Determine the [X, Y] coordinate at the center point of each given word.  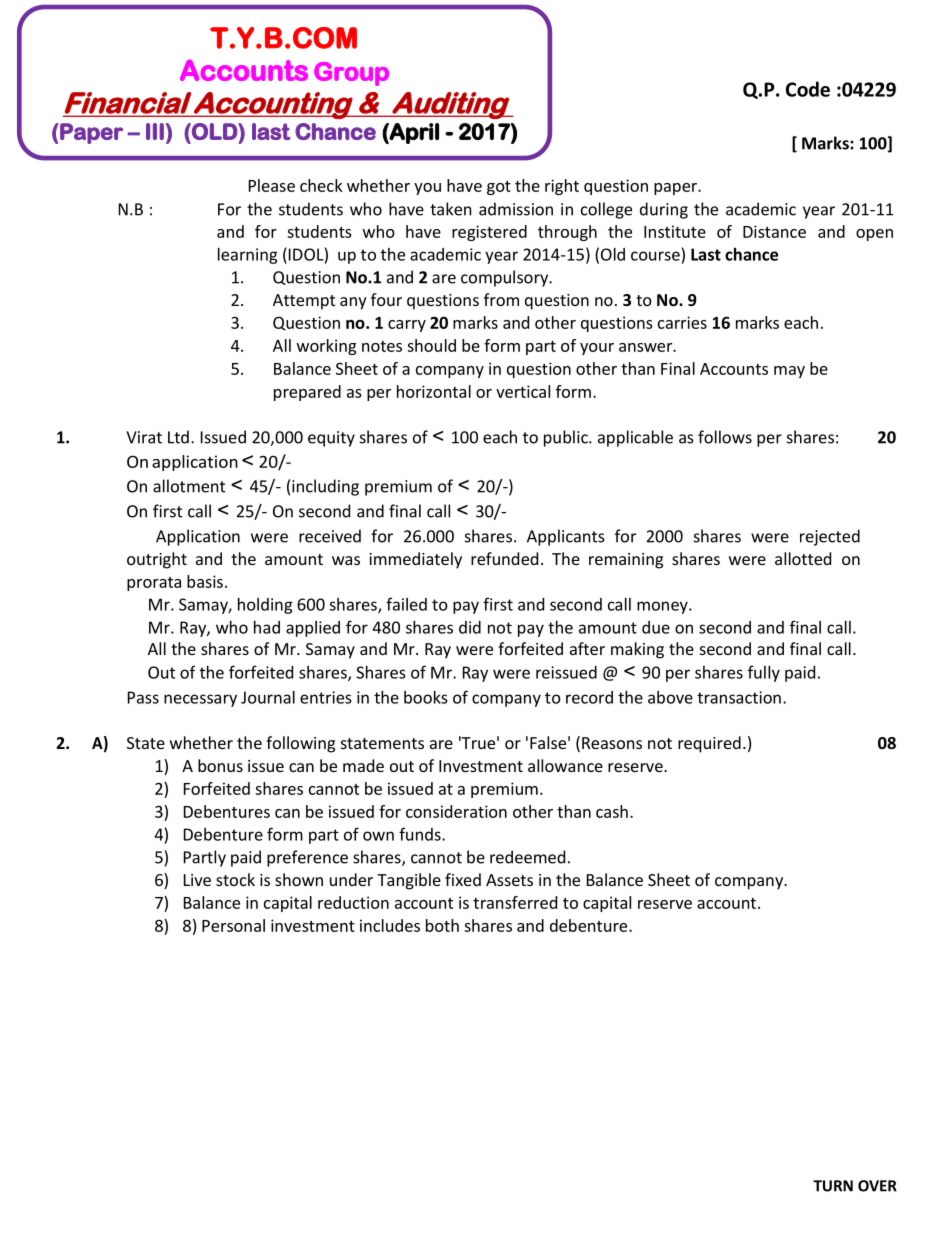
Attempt [304, 302]
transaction [739, 697]
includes [390, 925]
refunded [504, 558]
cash [612, 811]
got [499, 188]
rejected [830, 537]
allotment [189, 486]
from [501, 299]
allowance [565, 765]
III [155, 131]
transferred [515, 902]
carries [682, 322]
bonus [220, 765]
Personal [233, 925]
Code [808, 89]
